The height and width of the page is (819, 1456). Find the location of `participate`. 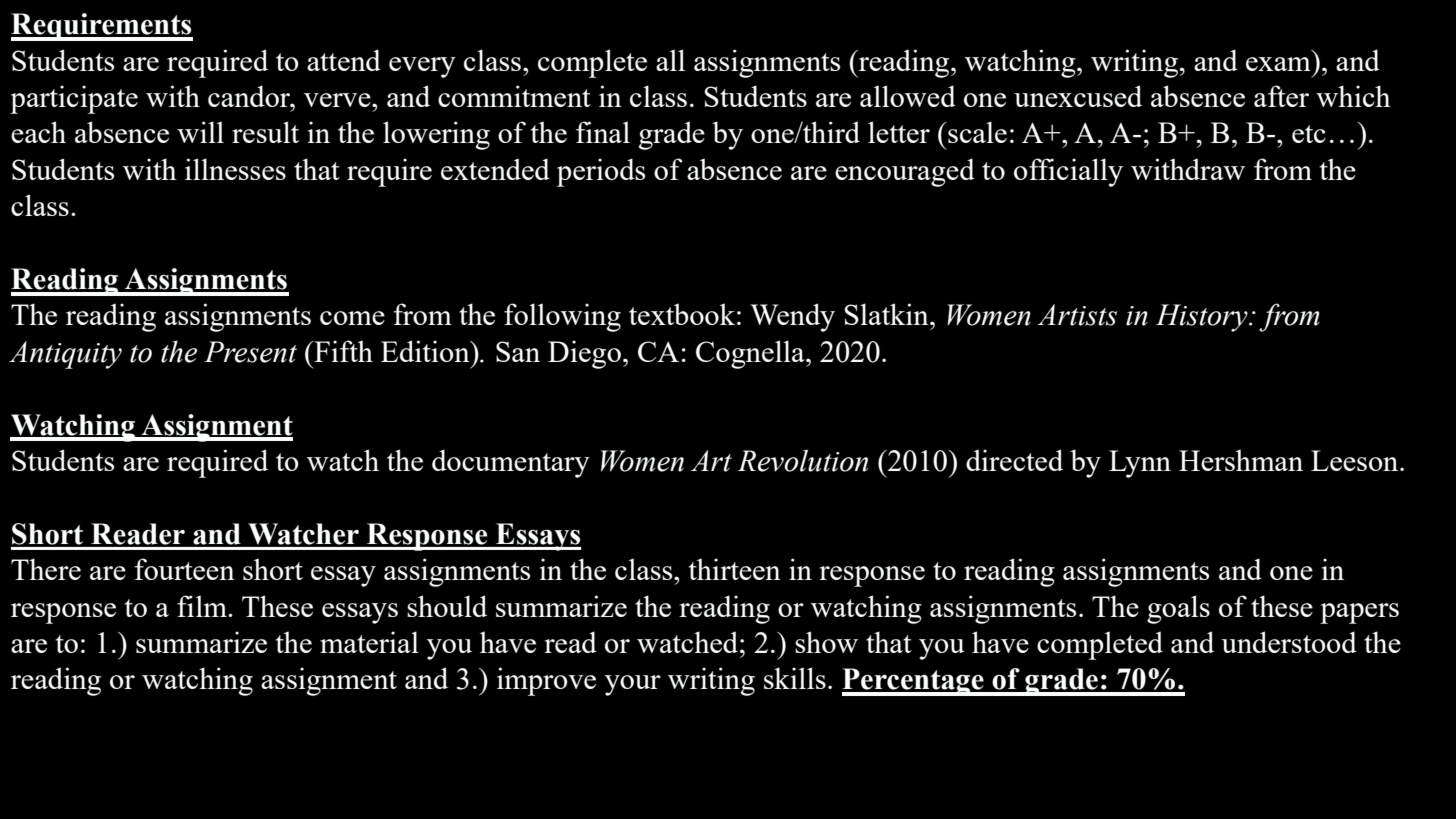

participate is located at coordinates (74, 99).
